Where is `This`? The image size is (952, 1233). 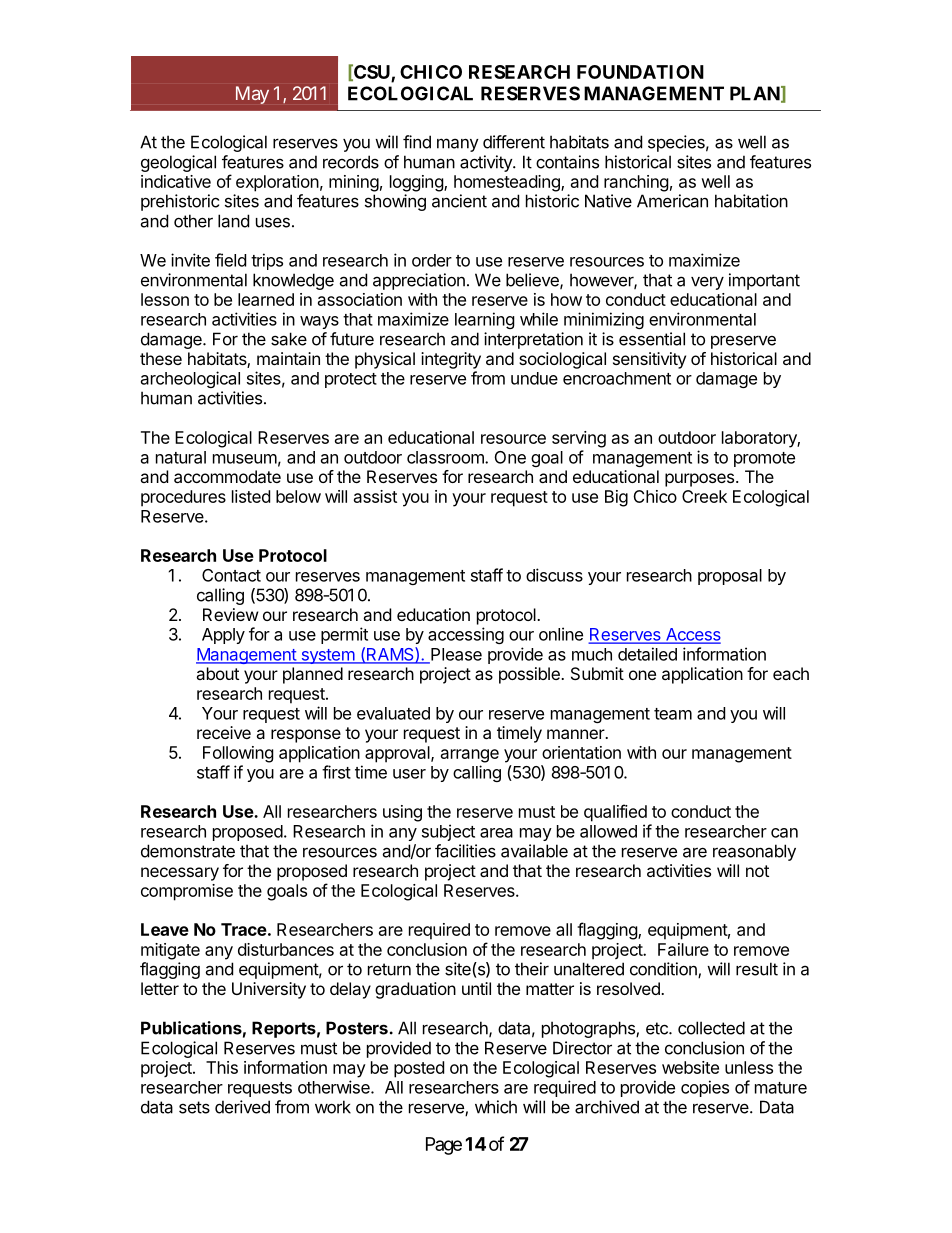 This is located at coordinates (222, 1067).
